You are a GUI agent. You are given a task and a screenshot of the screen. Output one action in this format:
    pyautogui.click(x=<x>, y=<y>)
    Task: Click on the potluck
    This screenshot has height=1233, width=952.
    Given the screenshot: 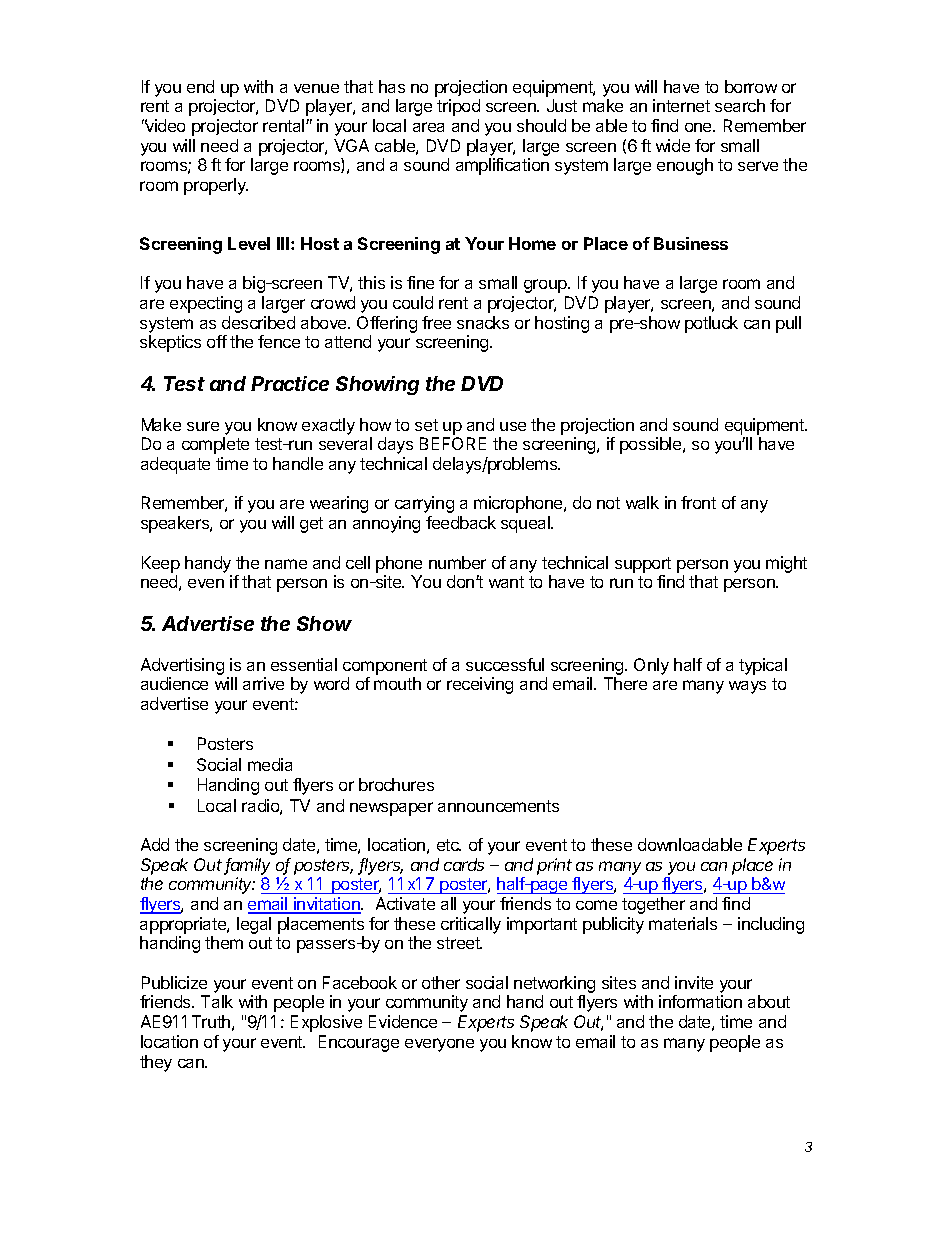 What is the action you would take?
    pyautogui.click(x=711, y=324)
